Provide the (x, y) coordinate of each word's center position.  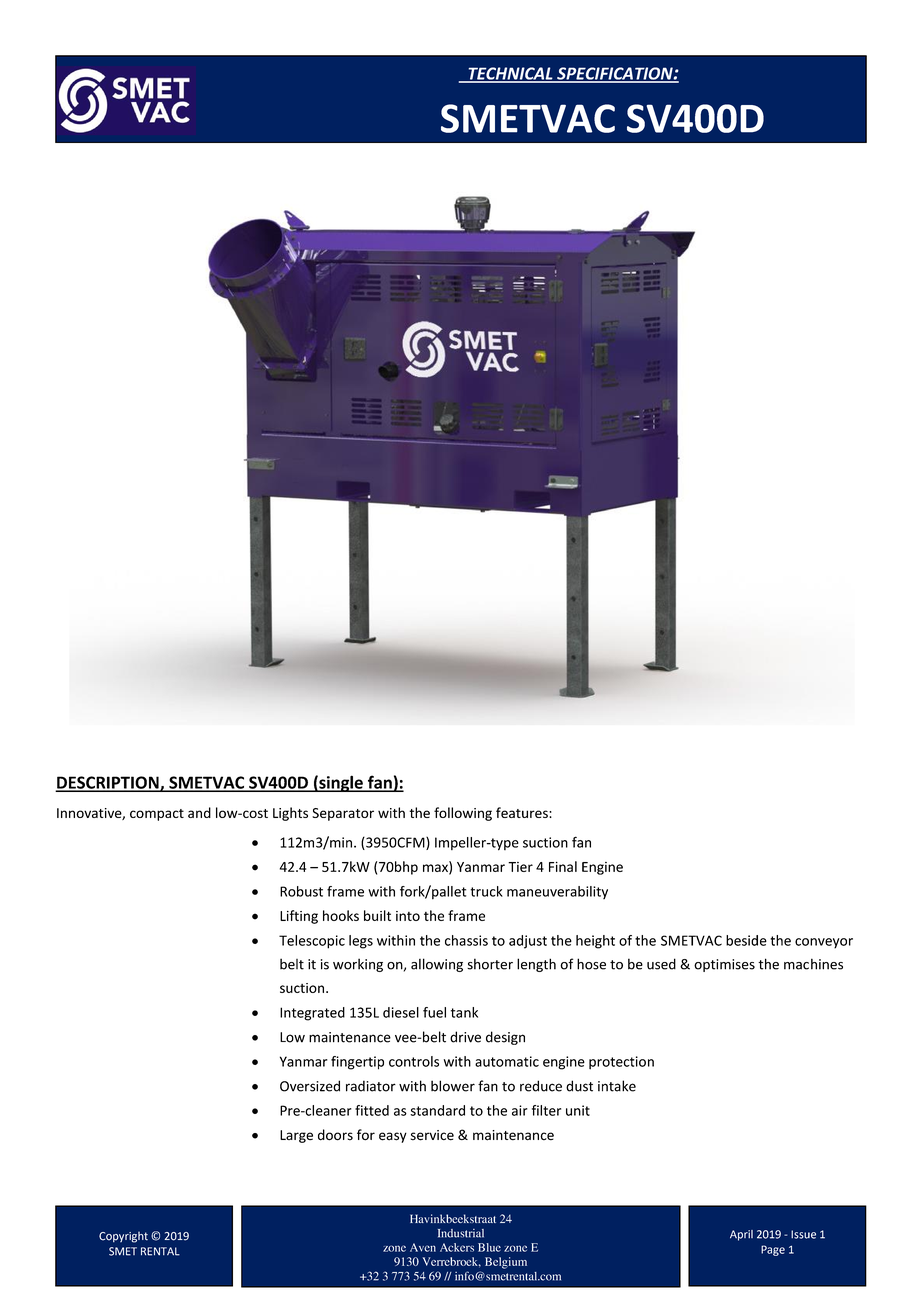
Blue (489, 1247)
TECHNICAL (510, 74)
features (523, 812)
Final (563, 866)
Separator (343, 814)
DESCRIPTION (108, 783)
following (463, 814)
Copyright (123, 1237)
